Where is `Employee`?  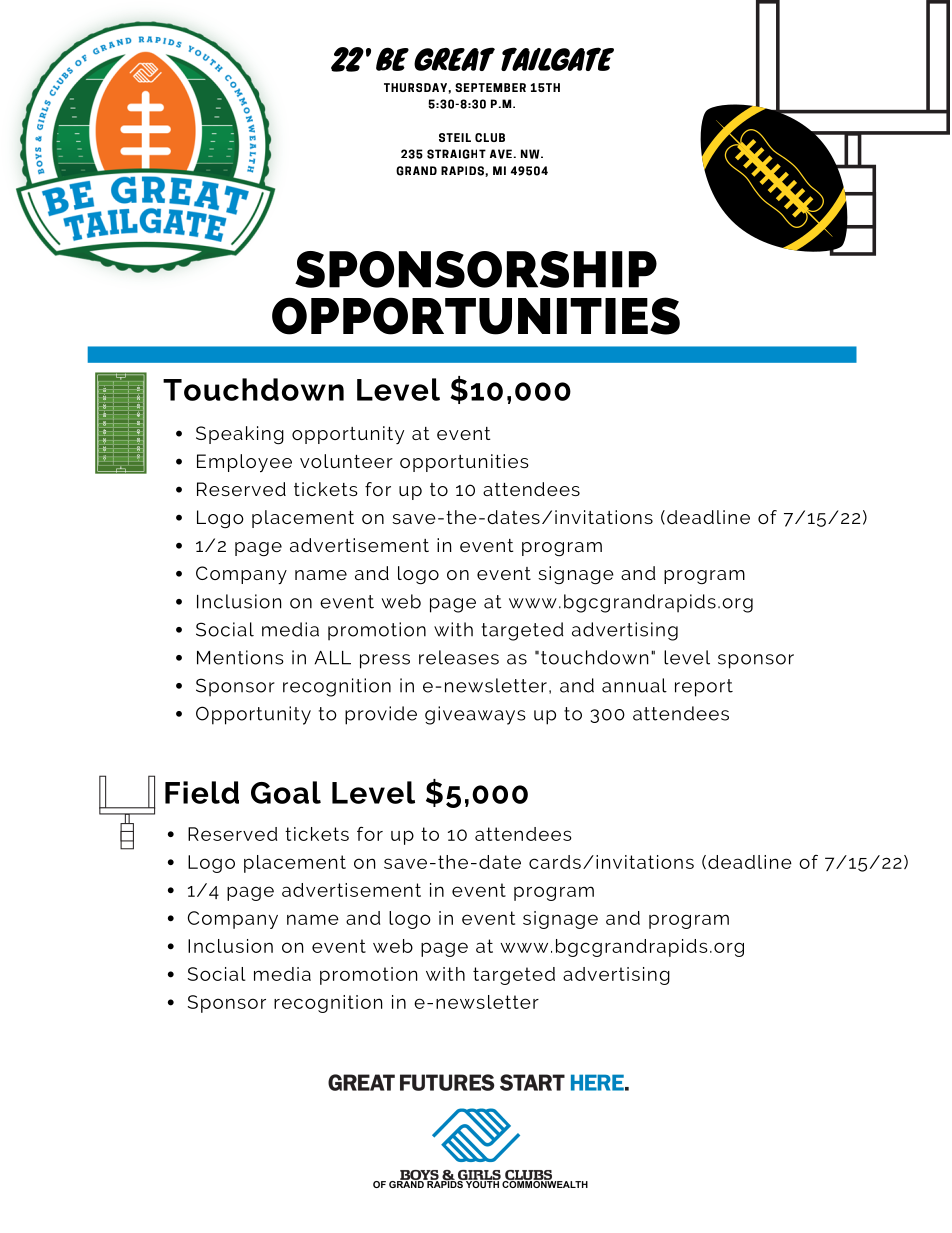
Employee is located at coordinates (244, 463).
